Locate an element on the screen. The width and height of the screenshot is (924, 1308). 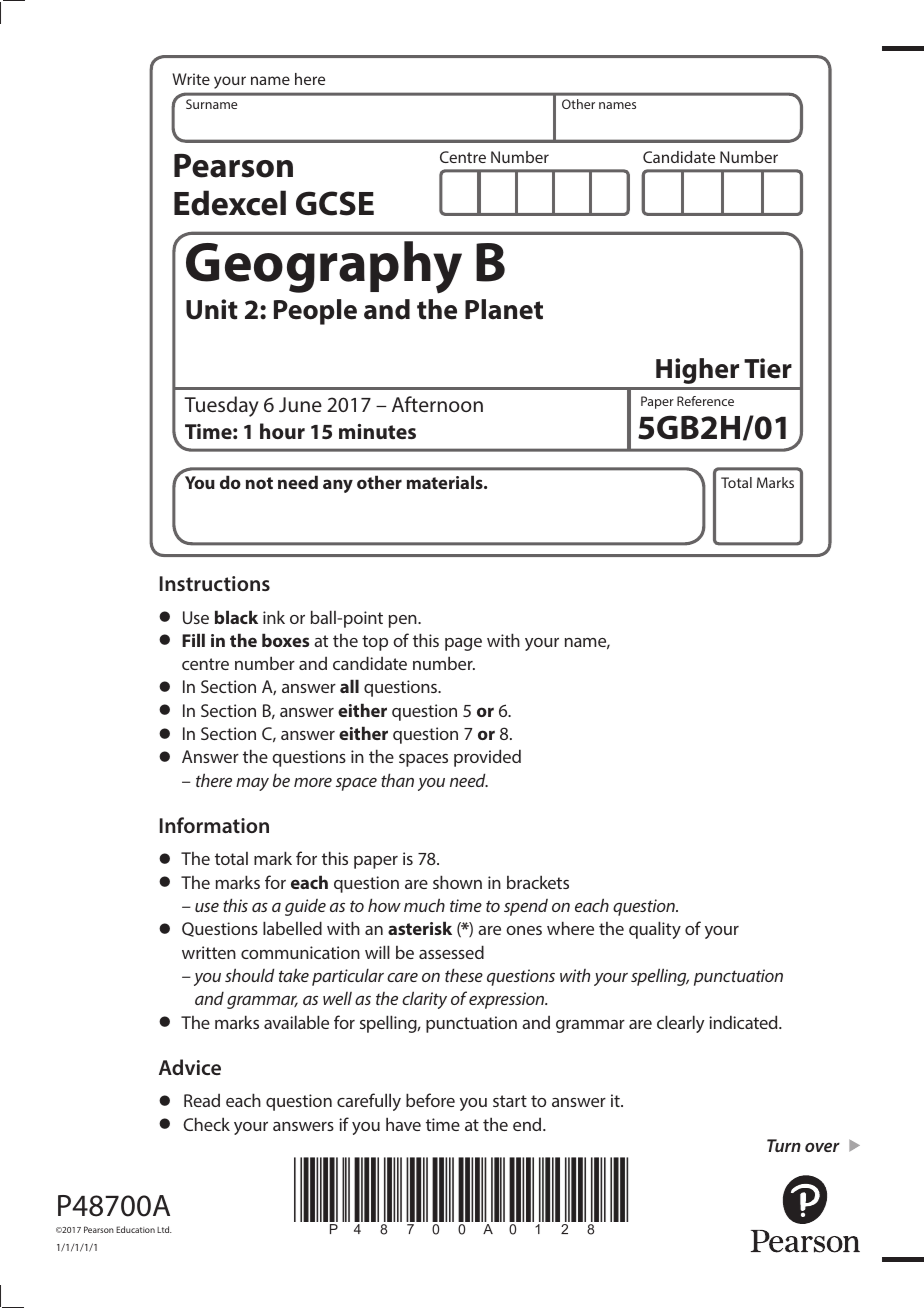
Tier is located at coordinates (768, 368).
